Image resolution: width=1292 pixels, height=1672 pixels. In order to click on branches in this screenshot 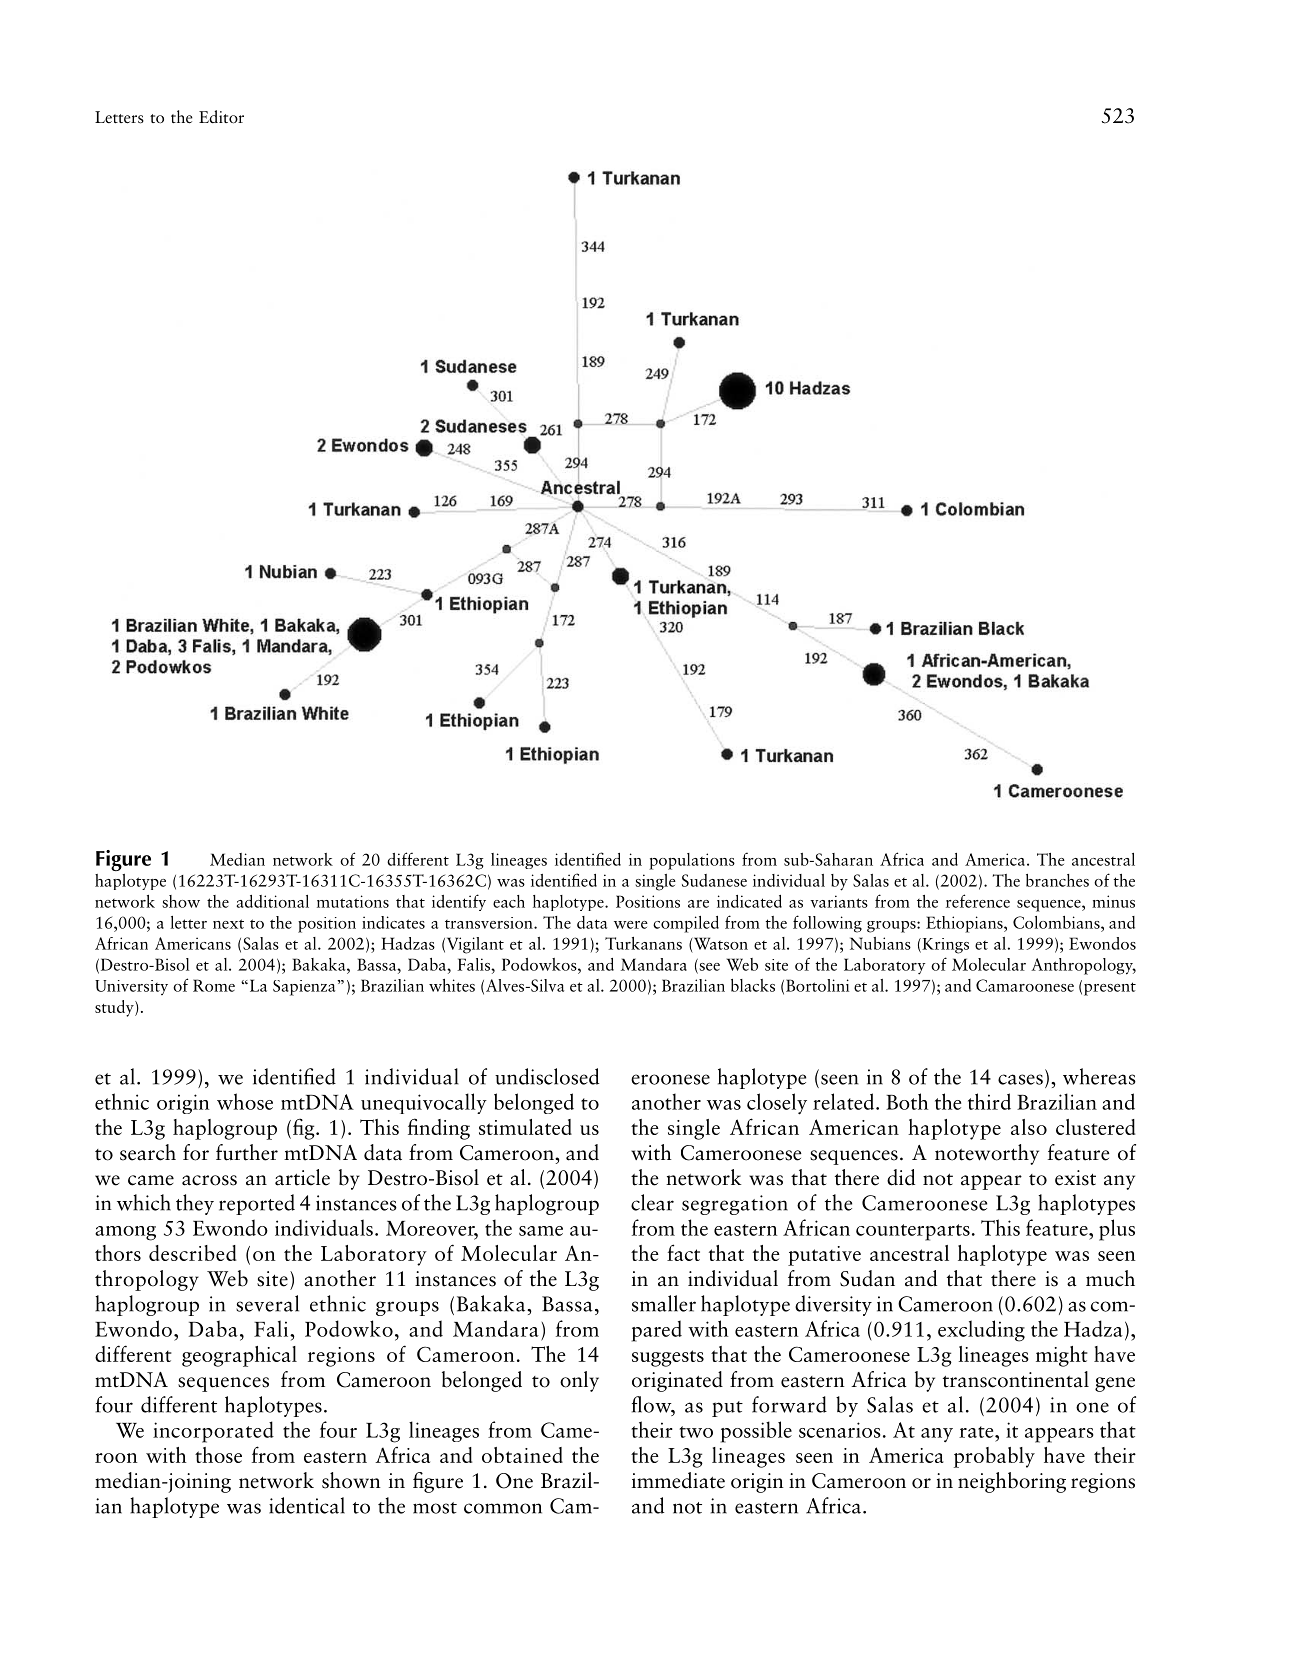, I will do `click(1057, 880)`.
